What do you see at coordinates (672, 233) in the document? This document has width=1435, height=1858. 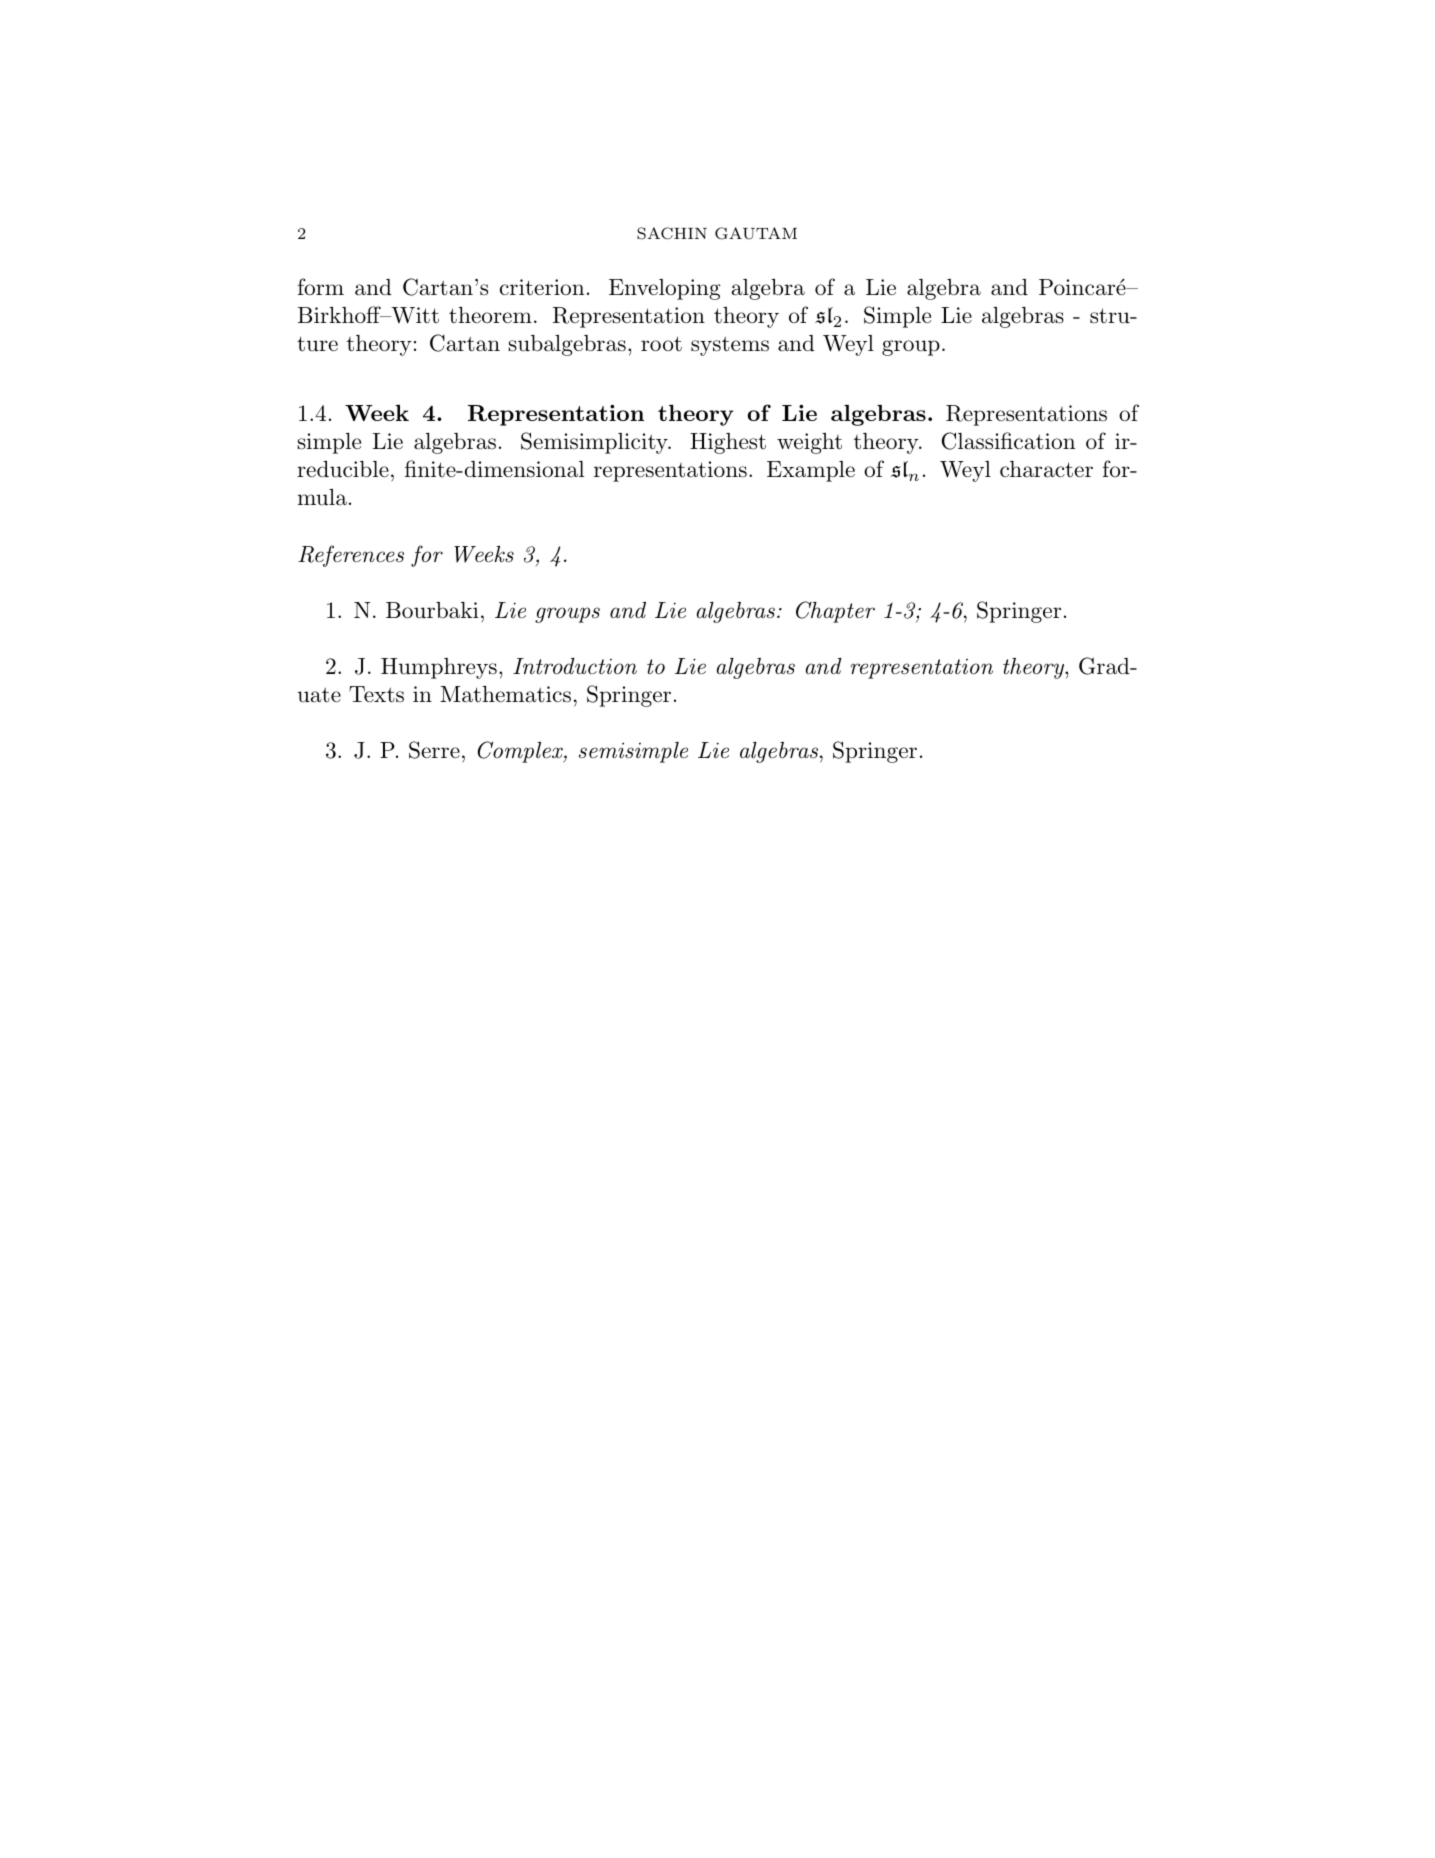 I see `SACHIN` at bounding box center [672, 233].
